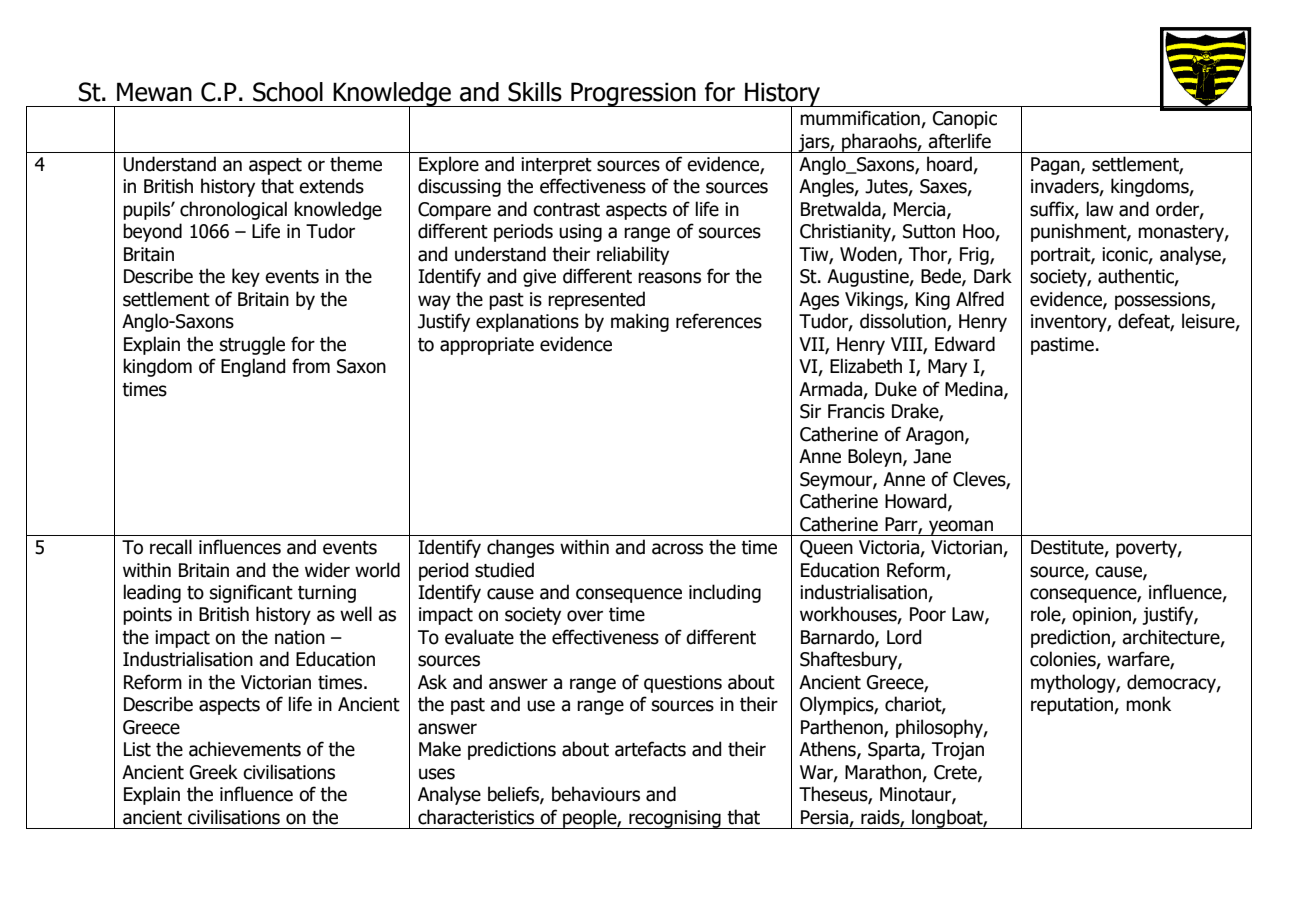 This document has height=924, width=1308. I want to click on key, so click(246, 277).
